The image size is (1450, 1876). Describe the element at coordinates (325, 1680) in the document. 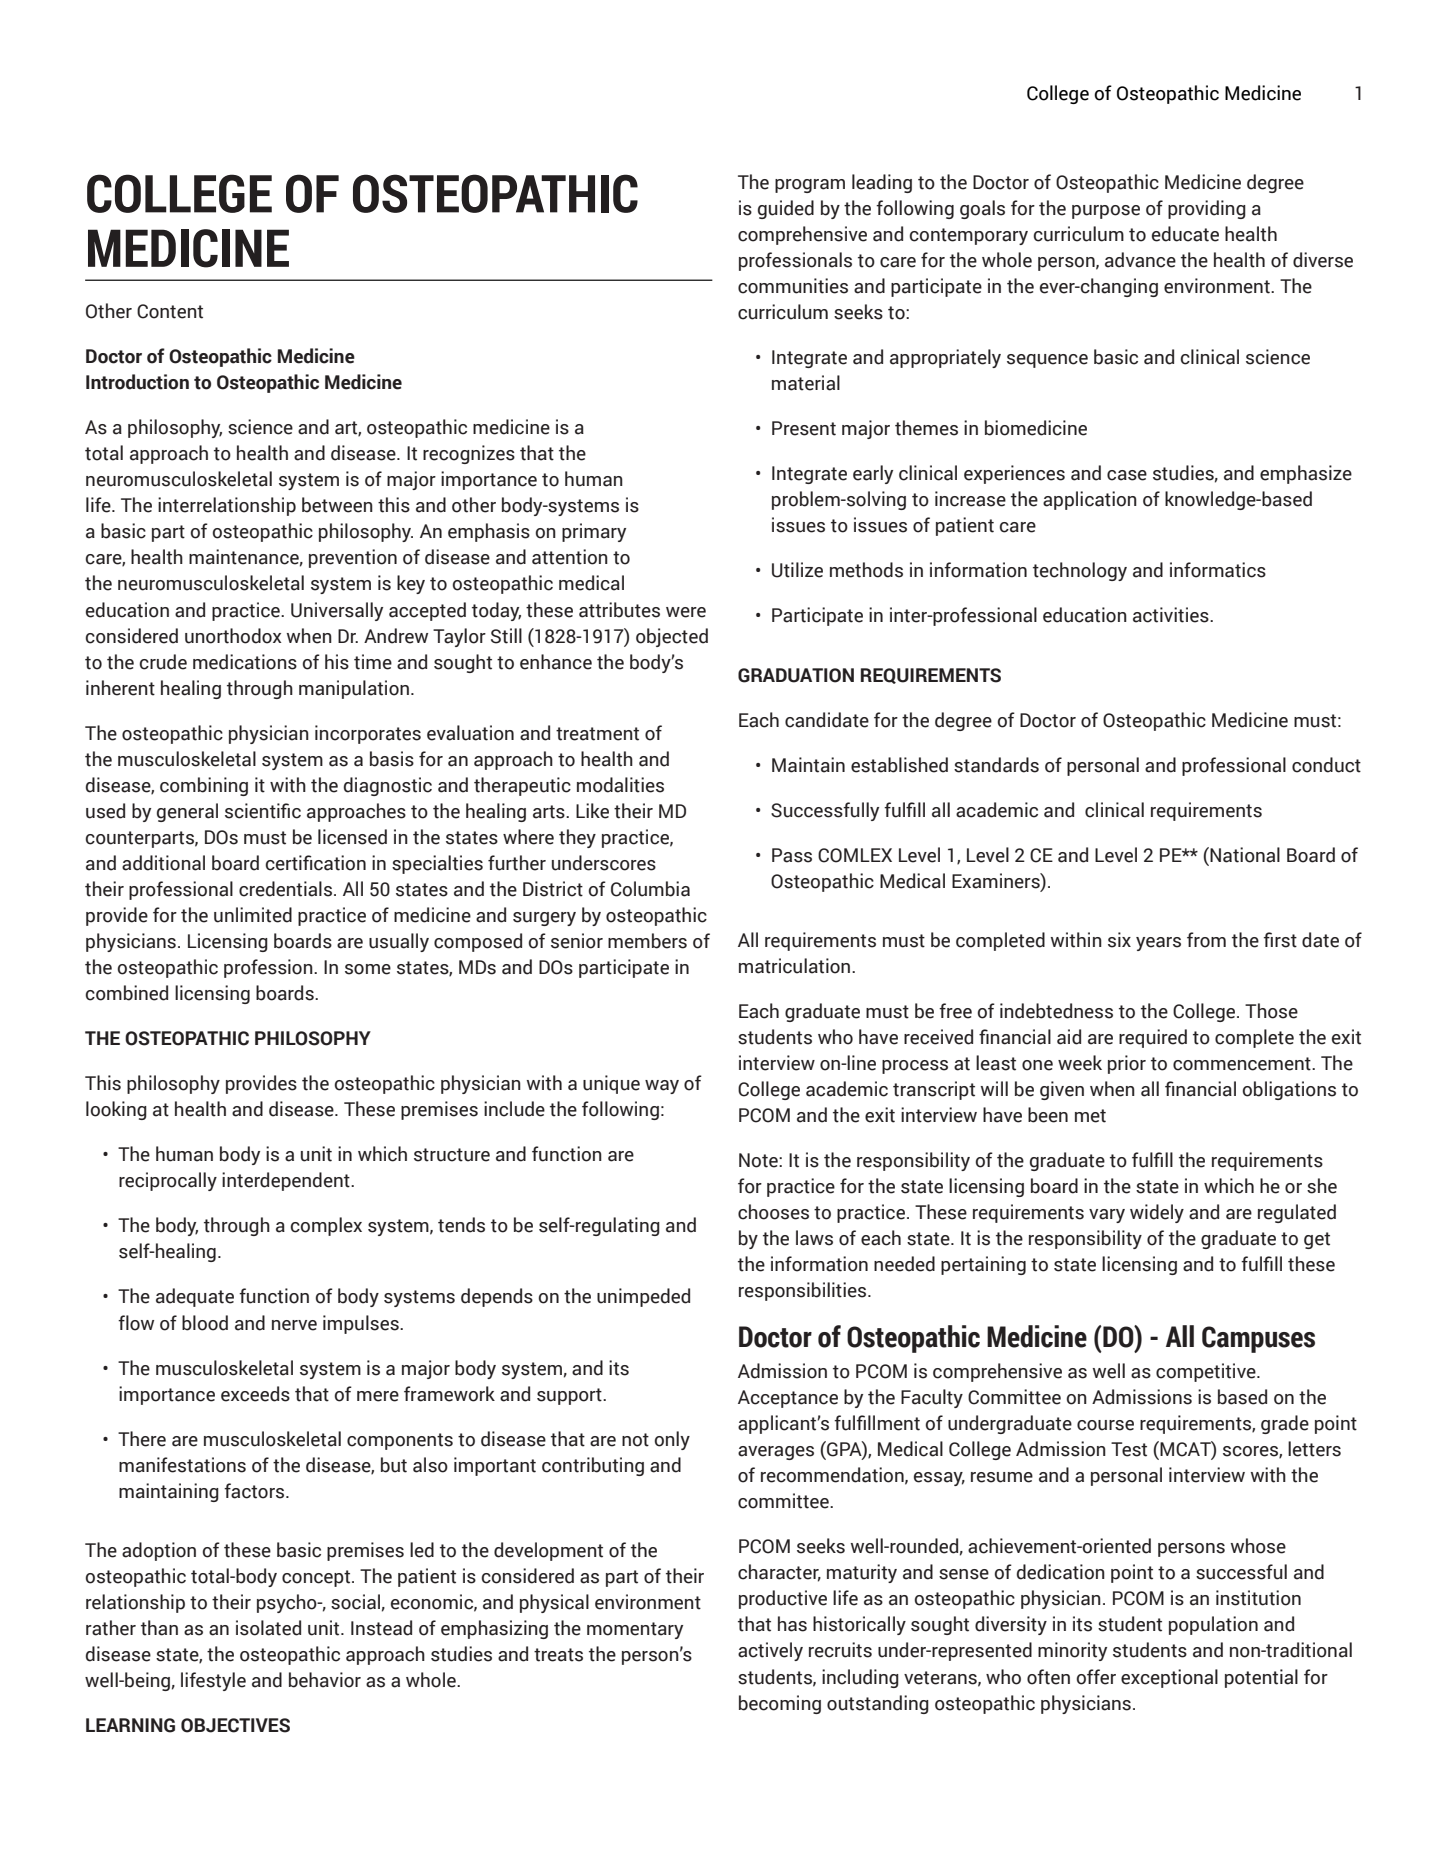

I see `behavior` at that location.
